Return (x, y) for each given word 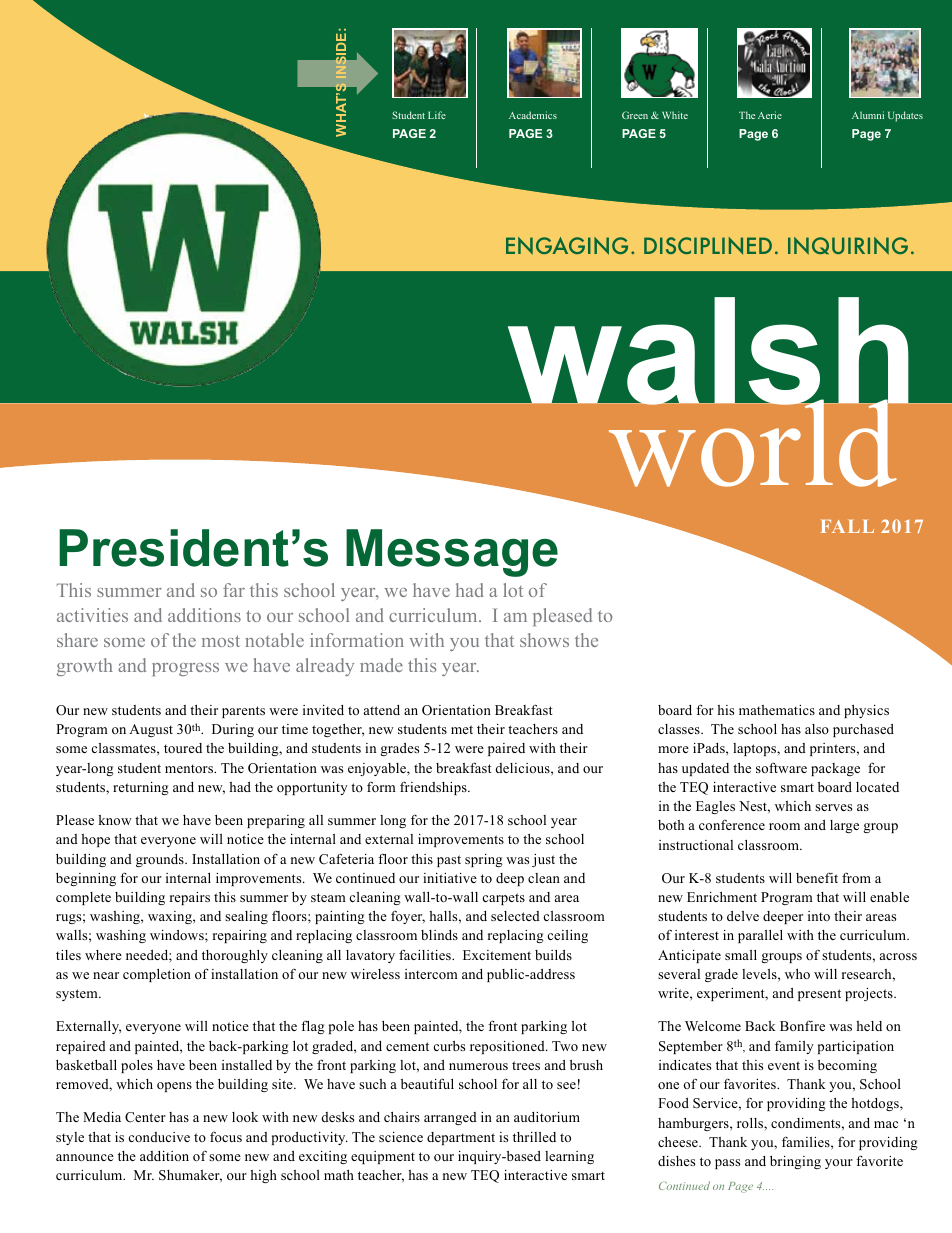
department (461, 1138)
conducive (159, 1137)
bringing (795, 1162)
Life (437, 115)
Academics (533, 115)
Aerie (770, 115)
